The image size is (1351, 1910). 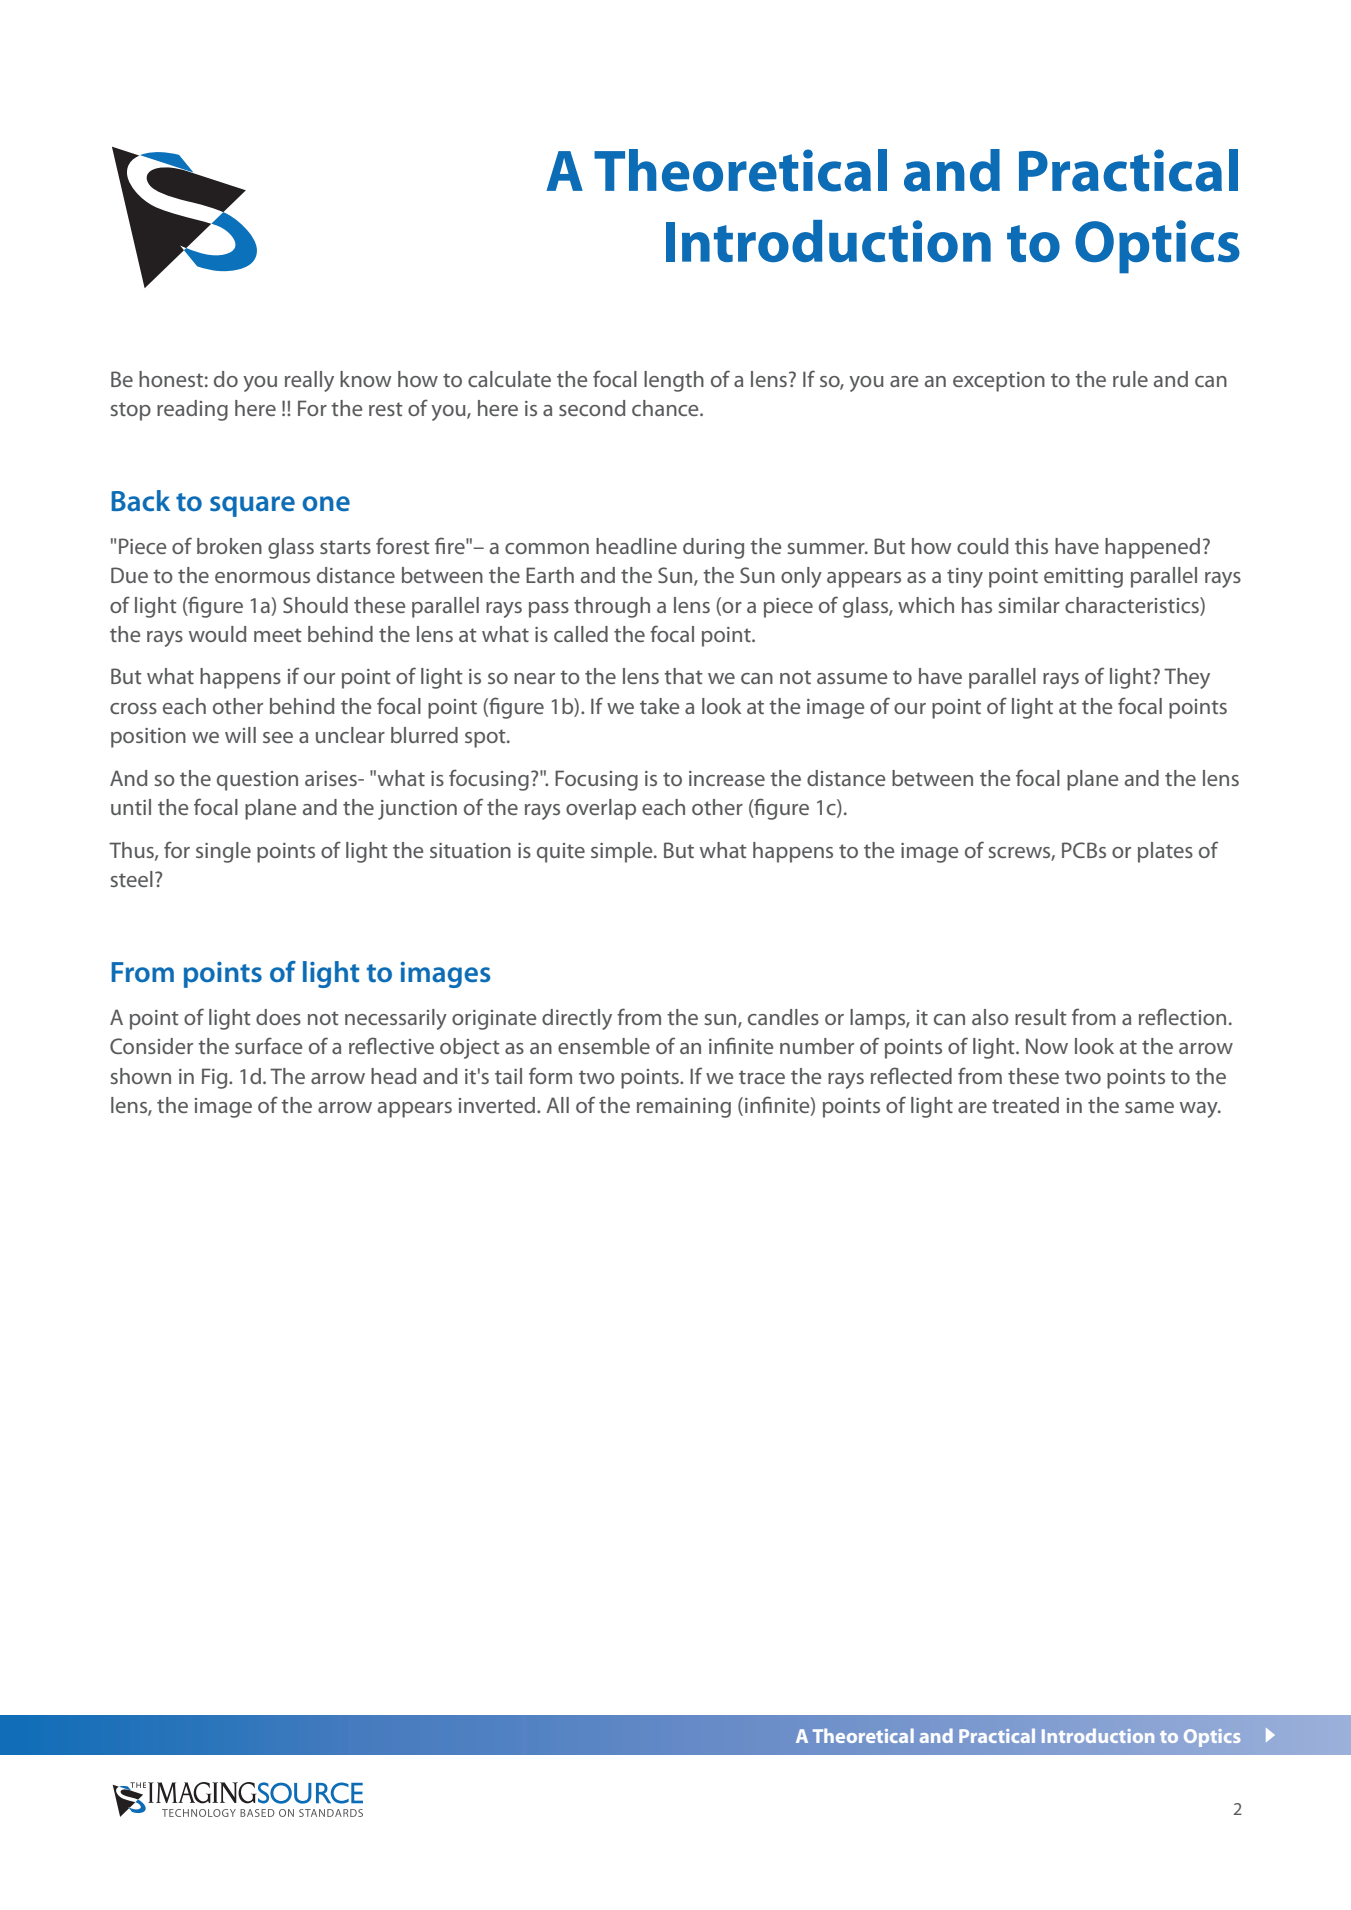 What do you see at coordinates (612, 607) in the document?
I see `through` at bounding box center [612, 607].
